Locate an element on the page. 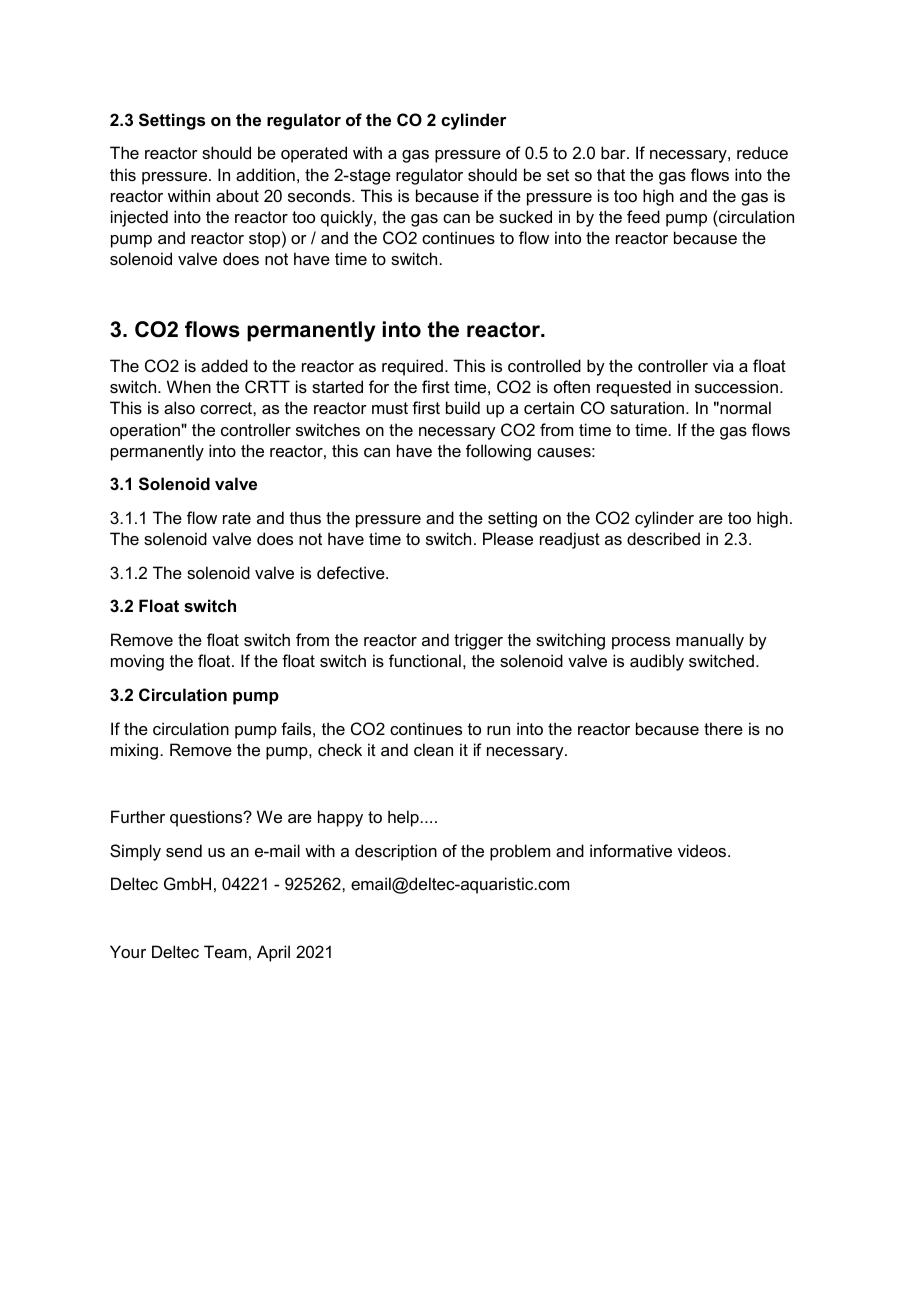  sucked is located at coordinates (525, 216).
